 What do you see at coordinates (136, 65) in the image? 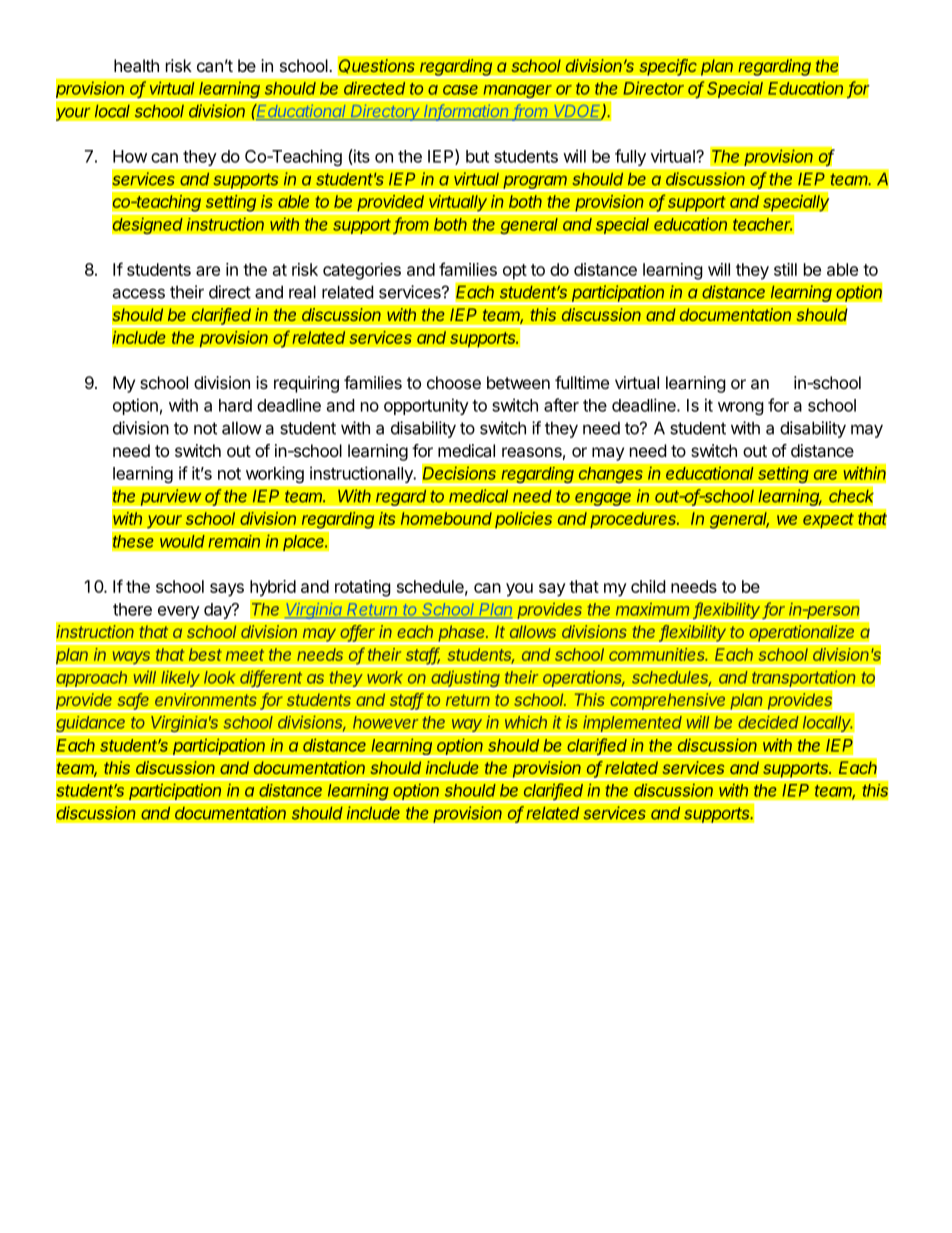
I see `health` at bounding box center [136, 65].
